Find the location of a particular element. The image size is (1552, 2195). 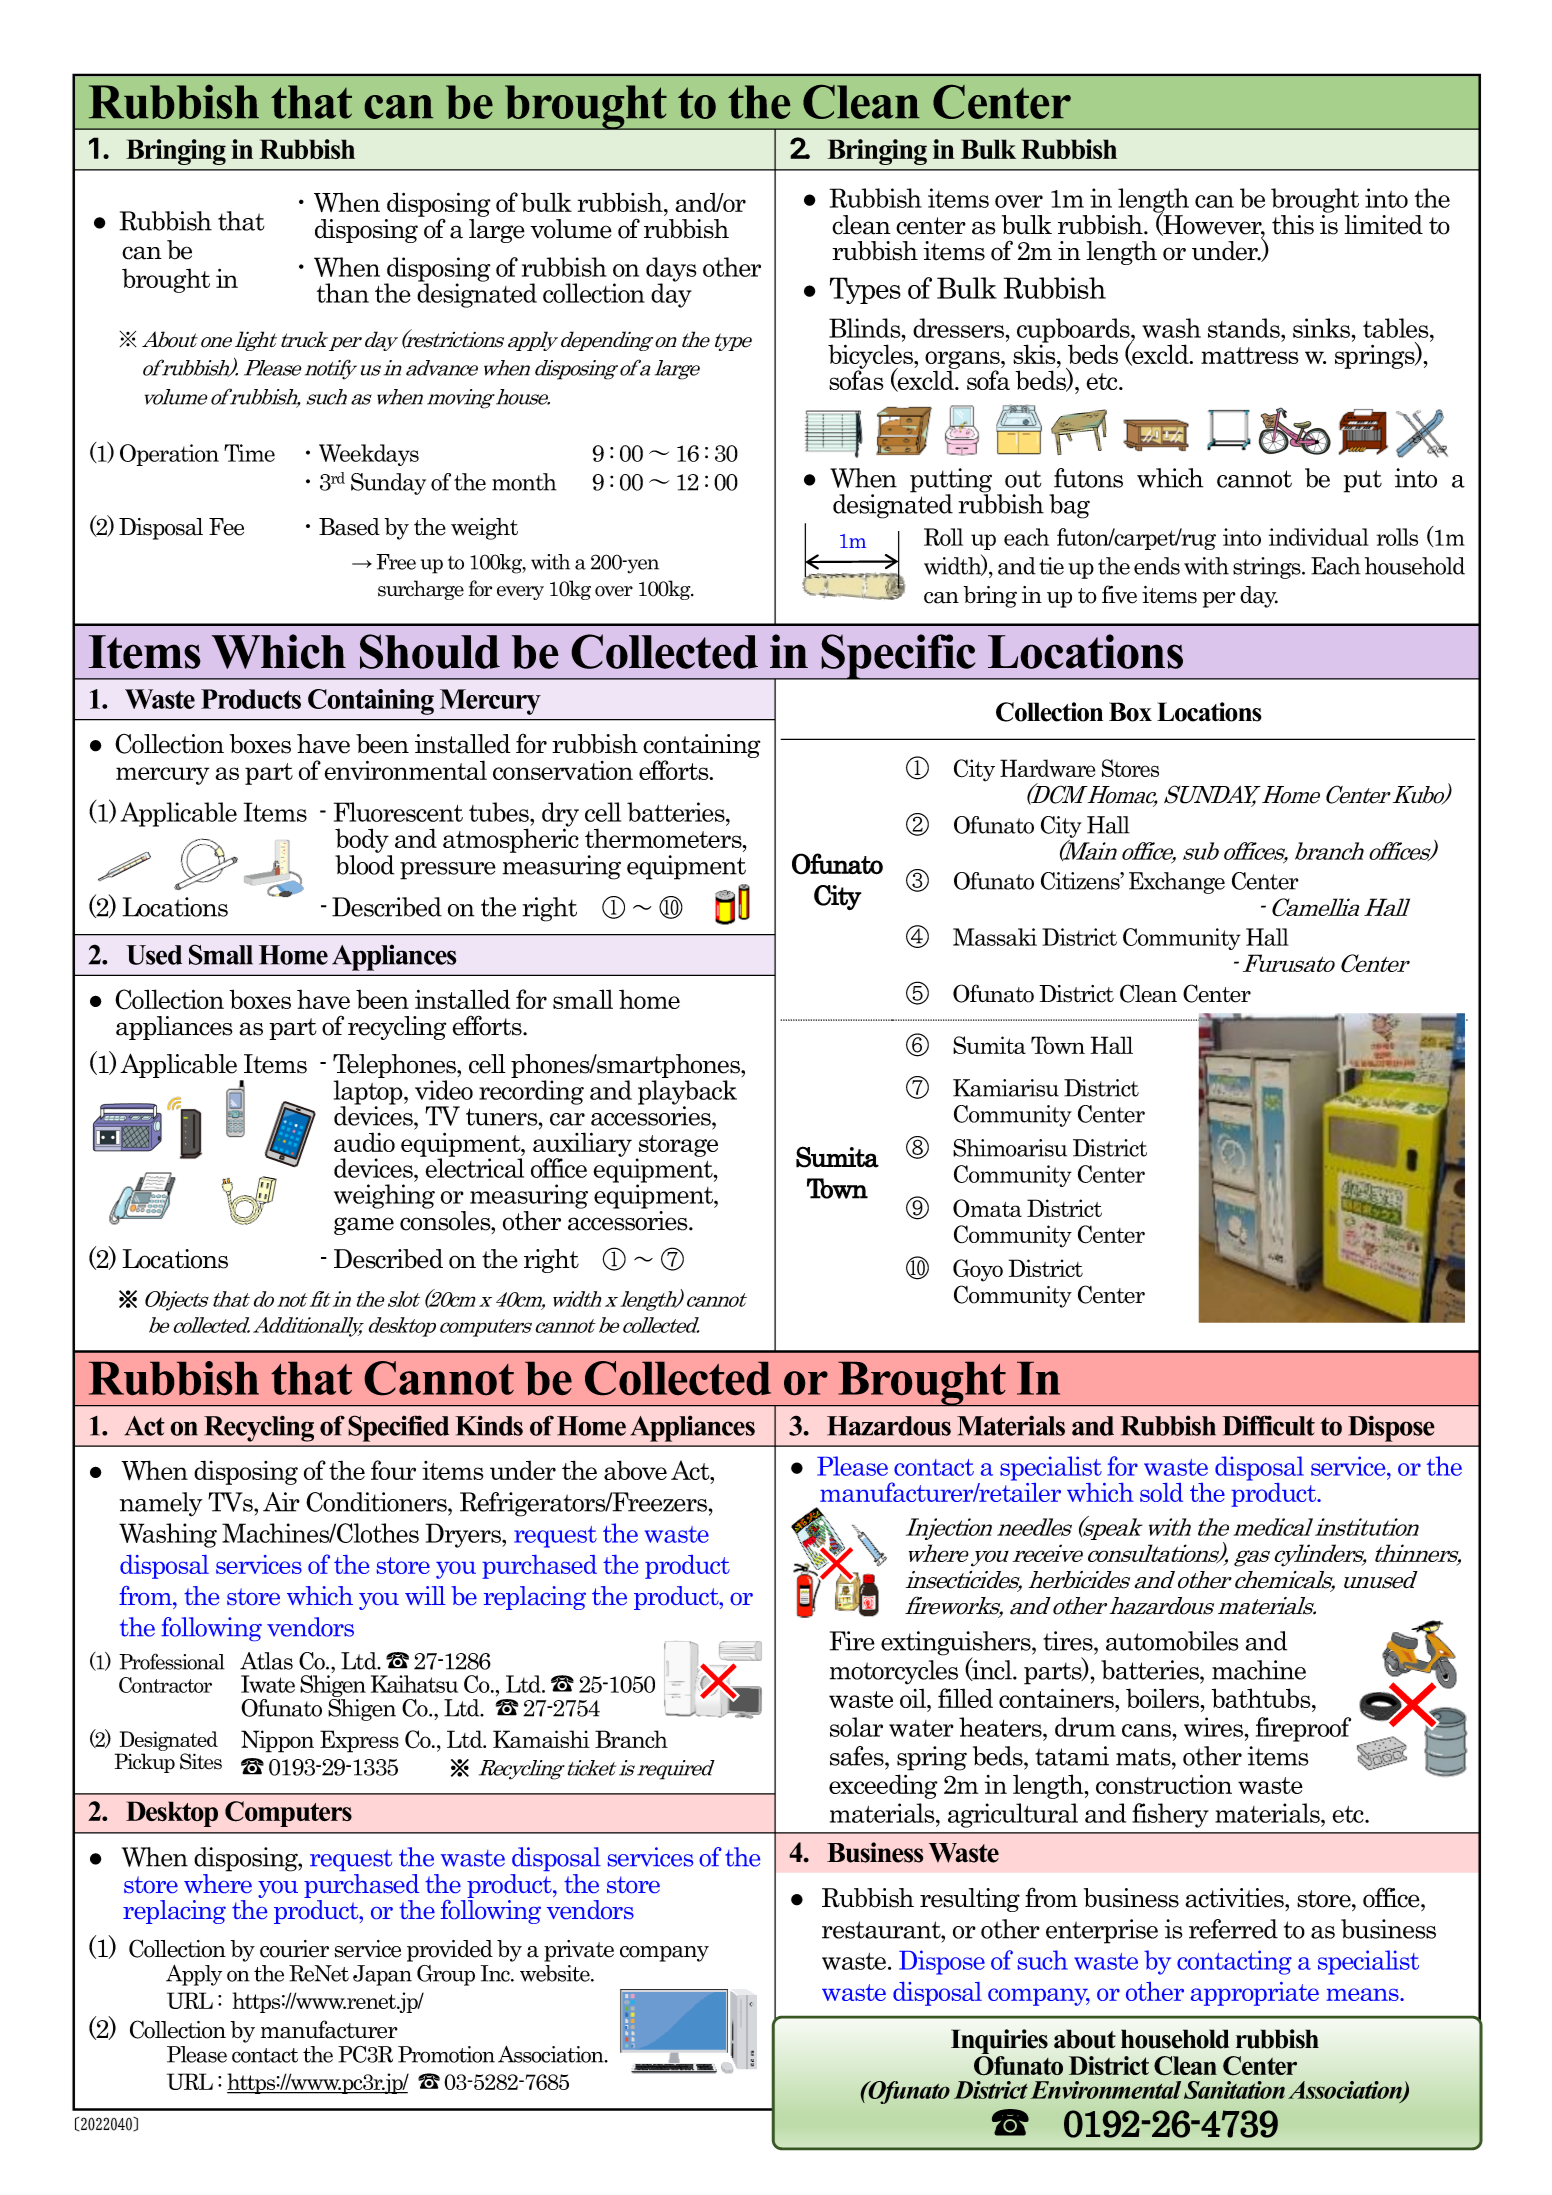

courier is located at coordinates (294, 1949).
